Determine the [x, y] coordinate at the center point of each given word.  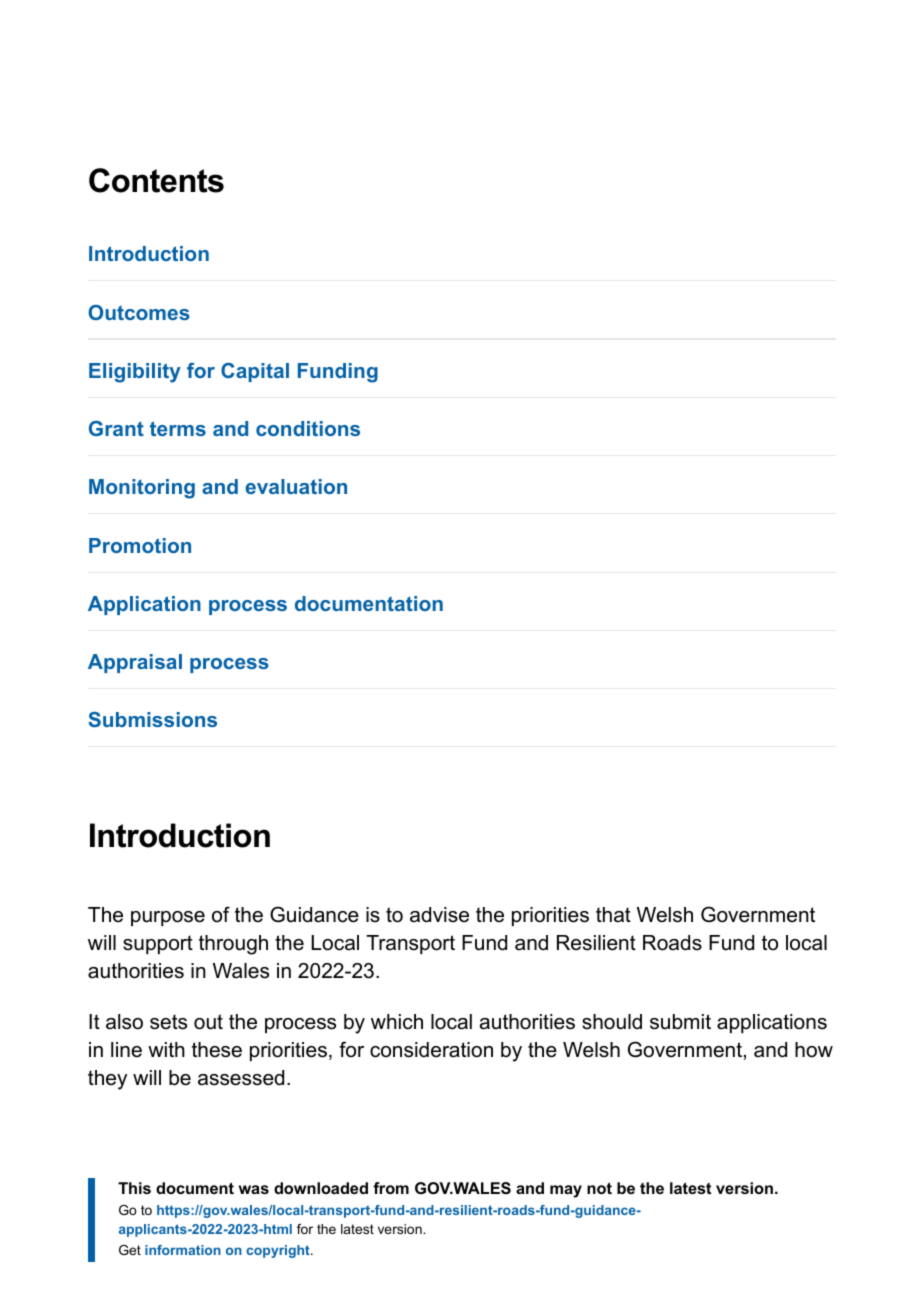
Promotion [140, 545]
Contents [156, 180]
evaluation [296, 486]
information [183, 1250]
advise [439, 915]
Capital [255, 372]
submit [680, 1022]
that [613, 915]
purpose [168, 918]
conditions [308, 428]
